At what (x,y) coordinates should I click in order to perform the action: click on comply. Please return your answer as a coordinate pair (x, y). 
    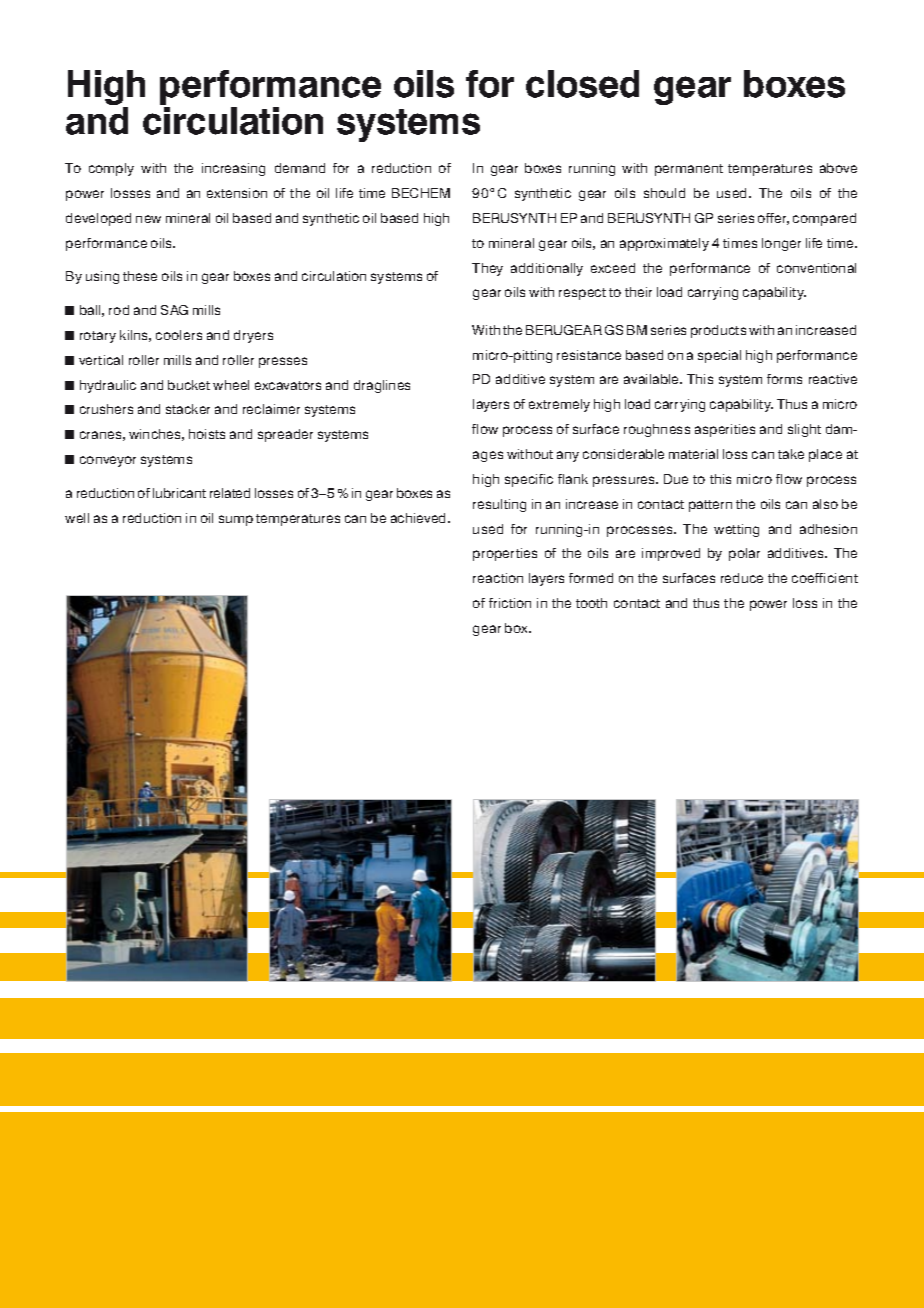
    Looking at the image, I should click on (111, 169).
